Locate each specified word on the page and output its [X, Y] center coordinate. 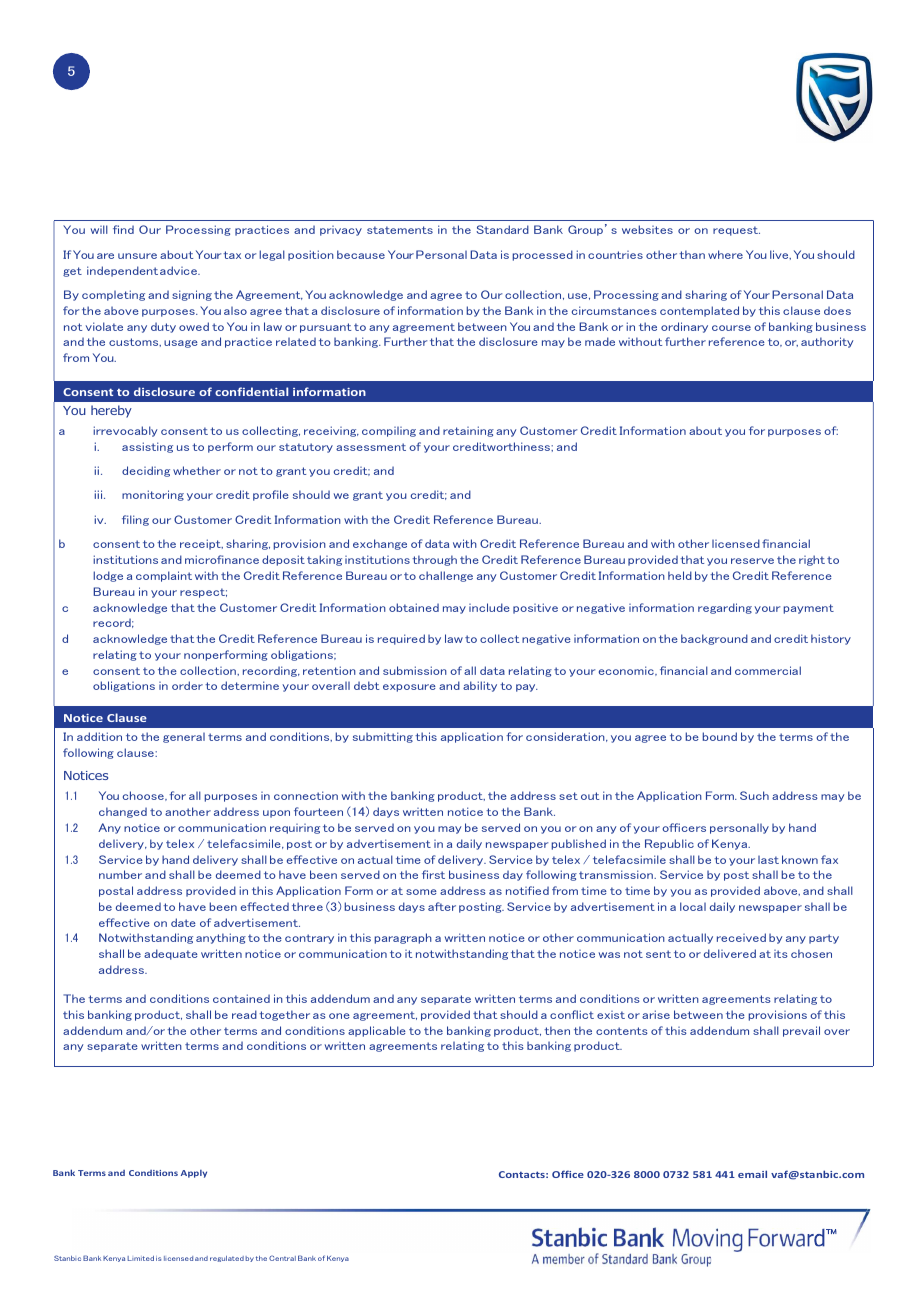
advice [179, 270]
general [184, 738]
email [752, 1174]
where [725, 254]
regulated [227, 1259]
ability [480, 686]
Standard [502, 229]
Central [282, 1258]
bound [719, 736]
